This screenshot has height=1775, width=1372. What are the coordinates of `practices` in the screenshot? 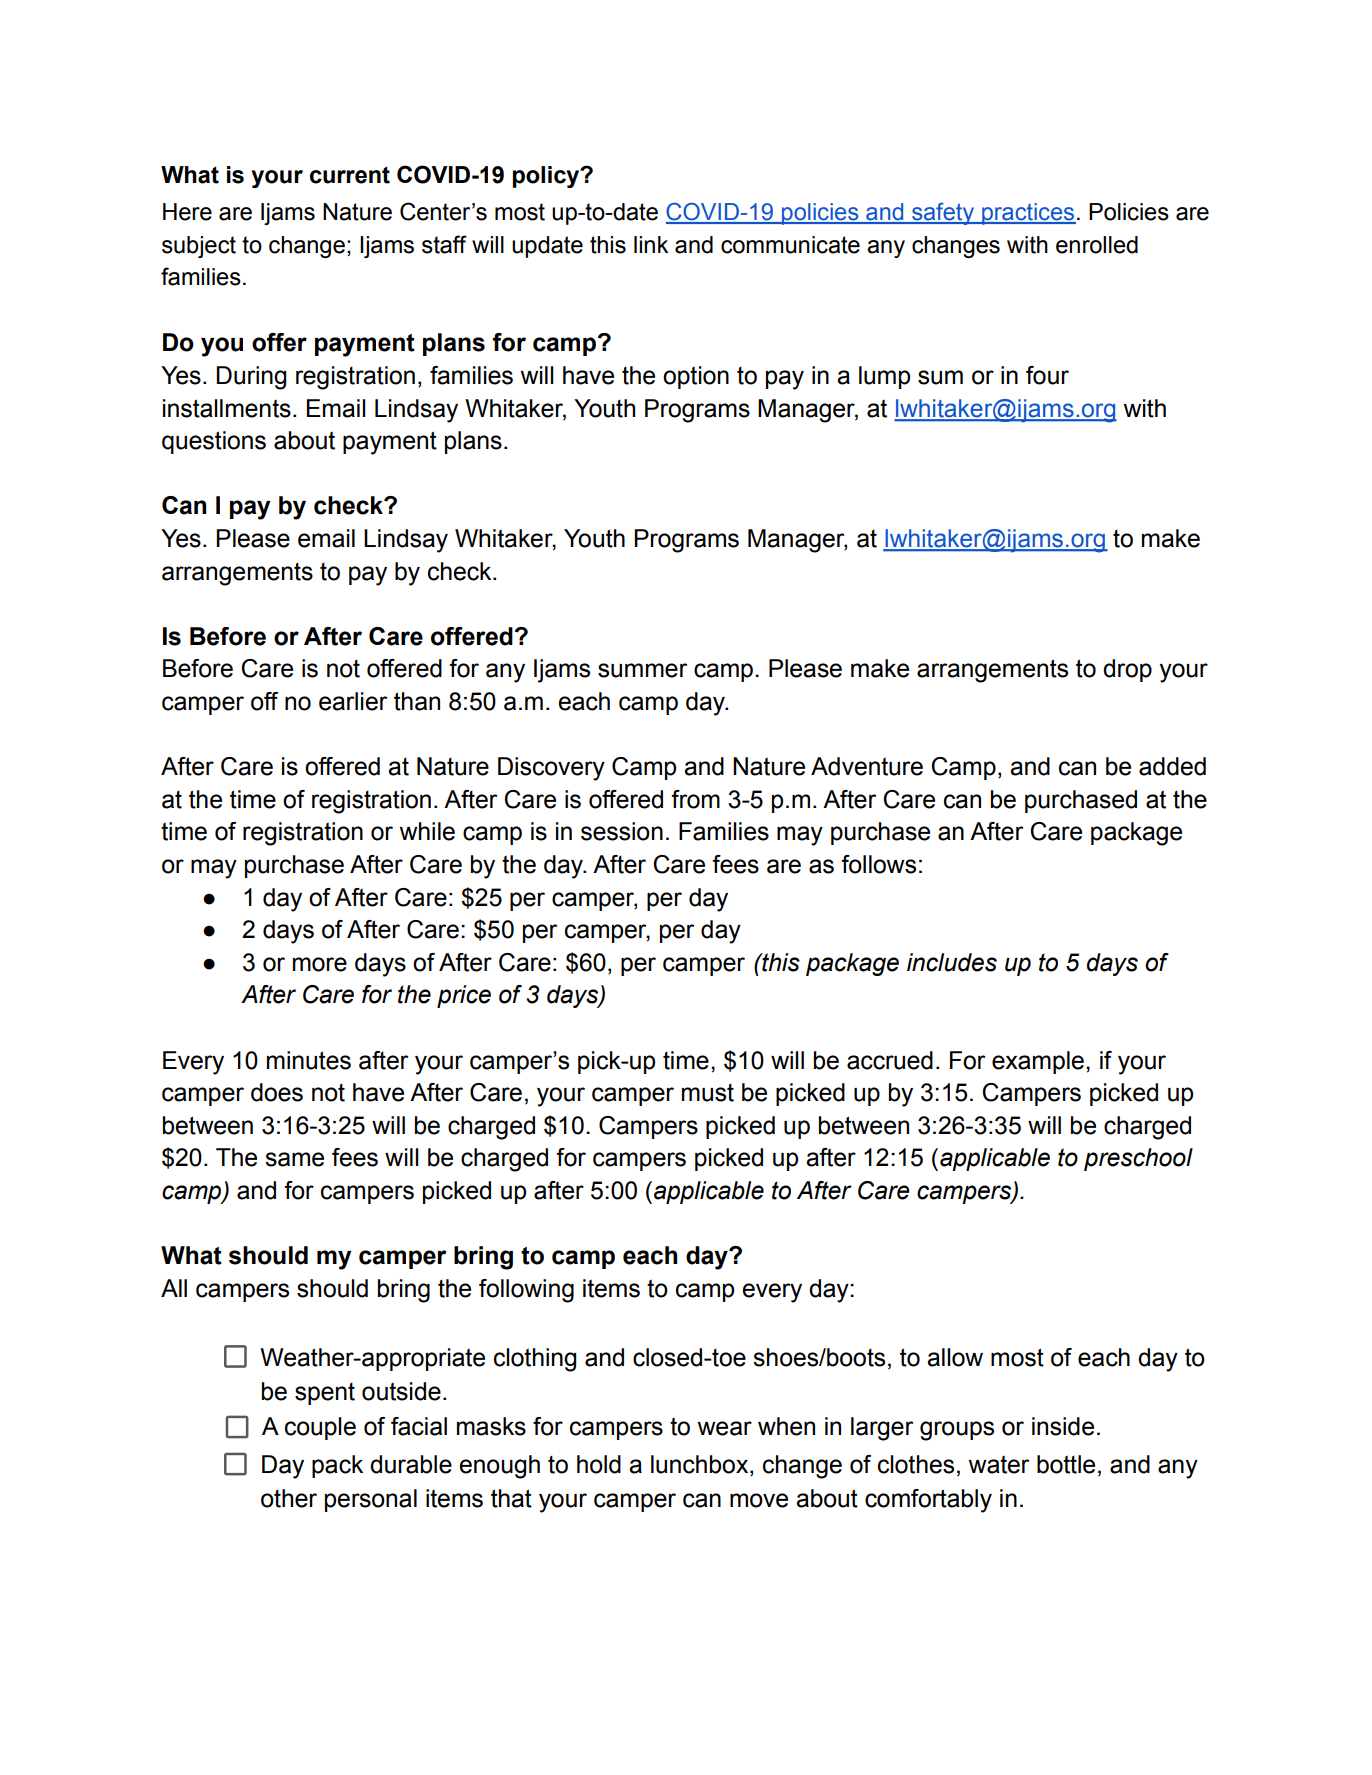 It's located at (1028, 214).
